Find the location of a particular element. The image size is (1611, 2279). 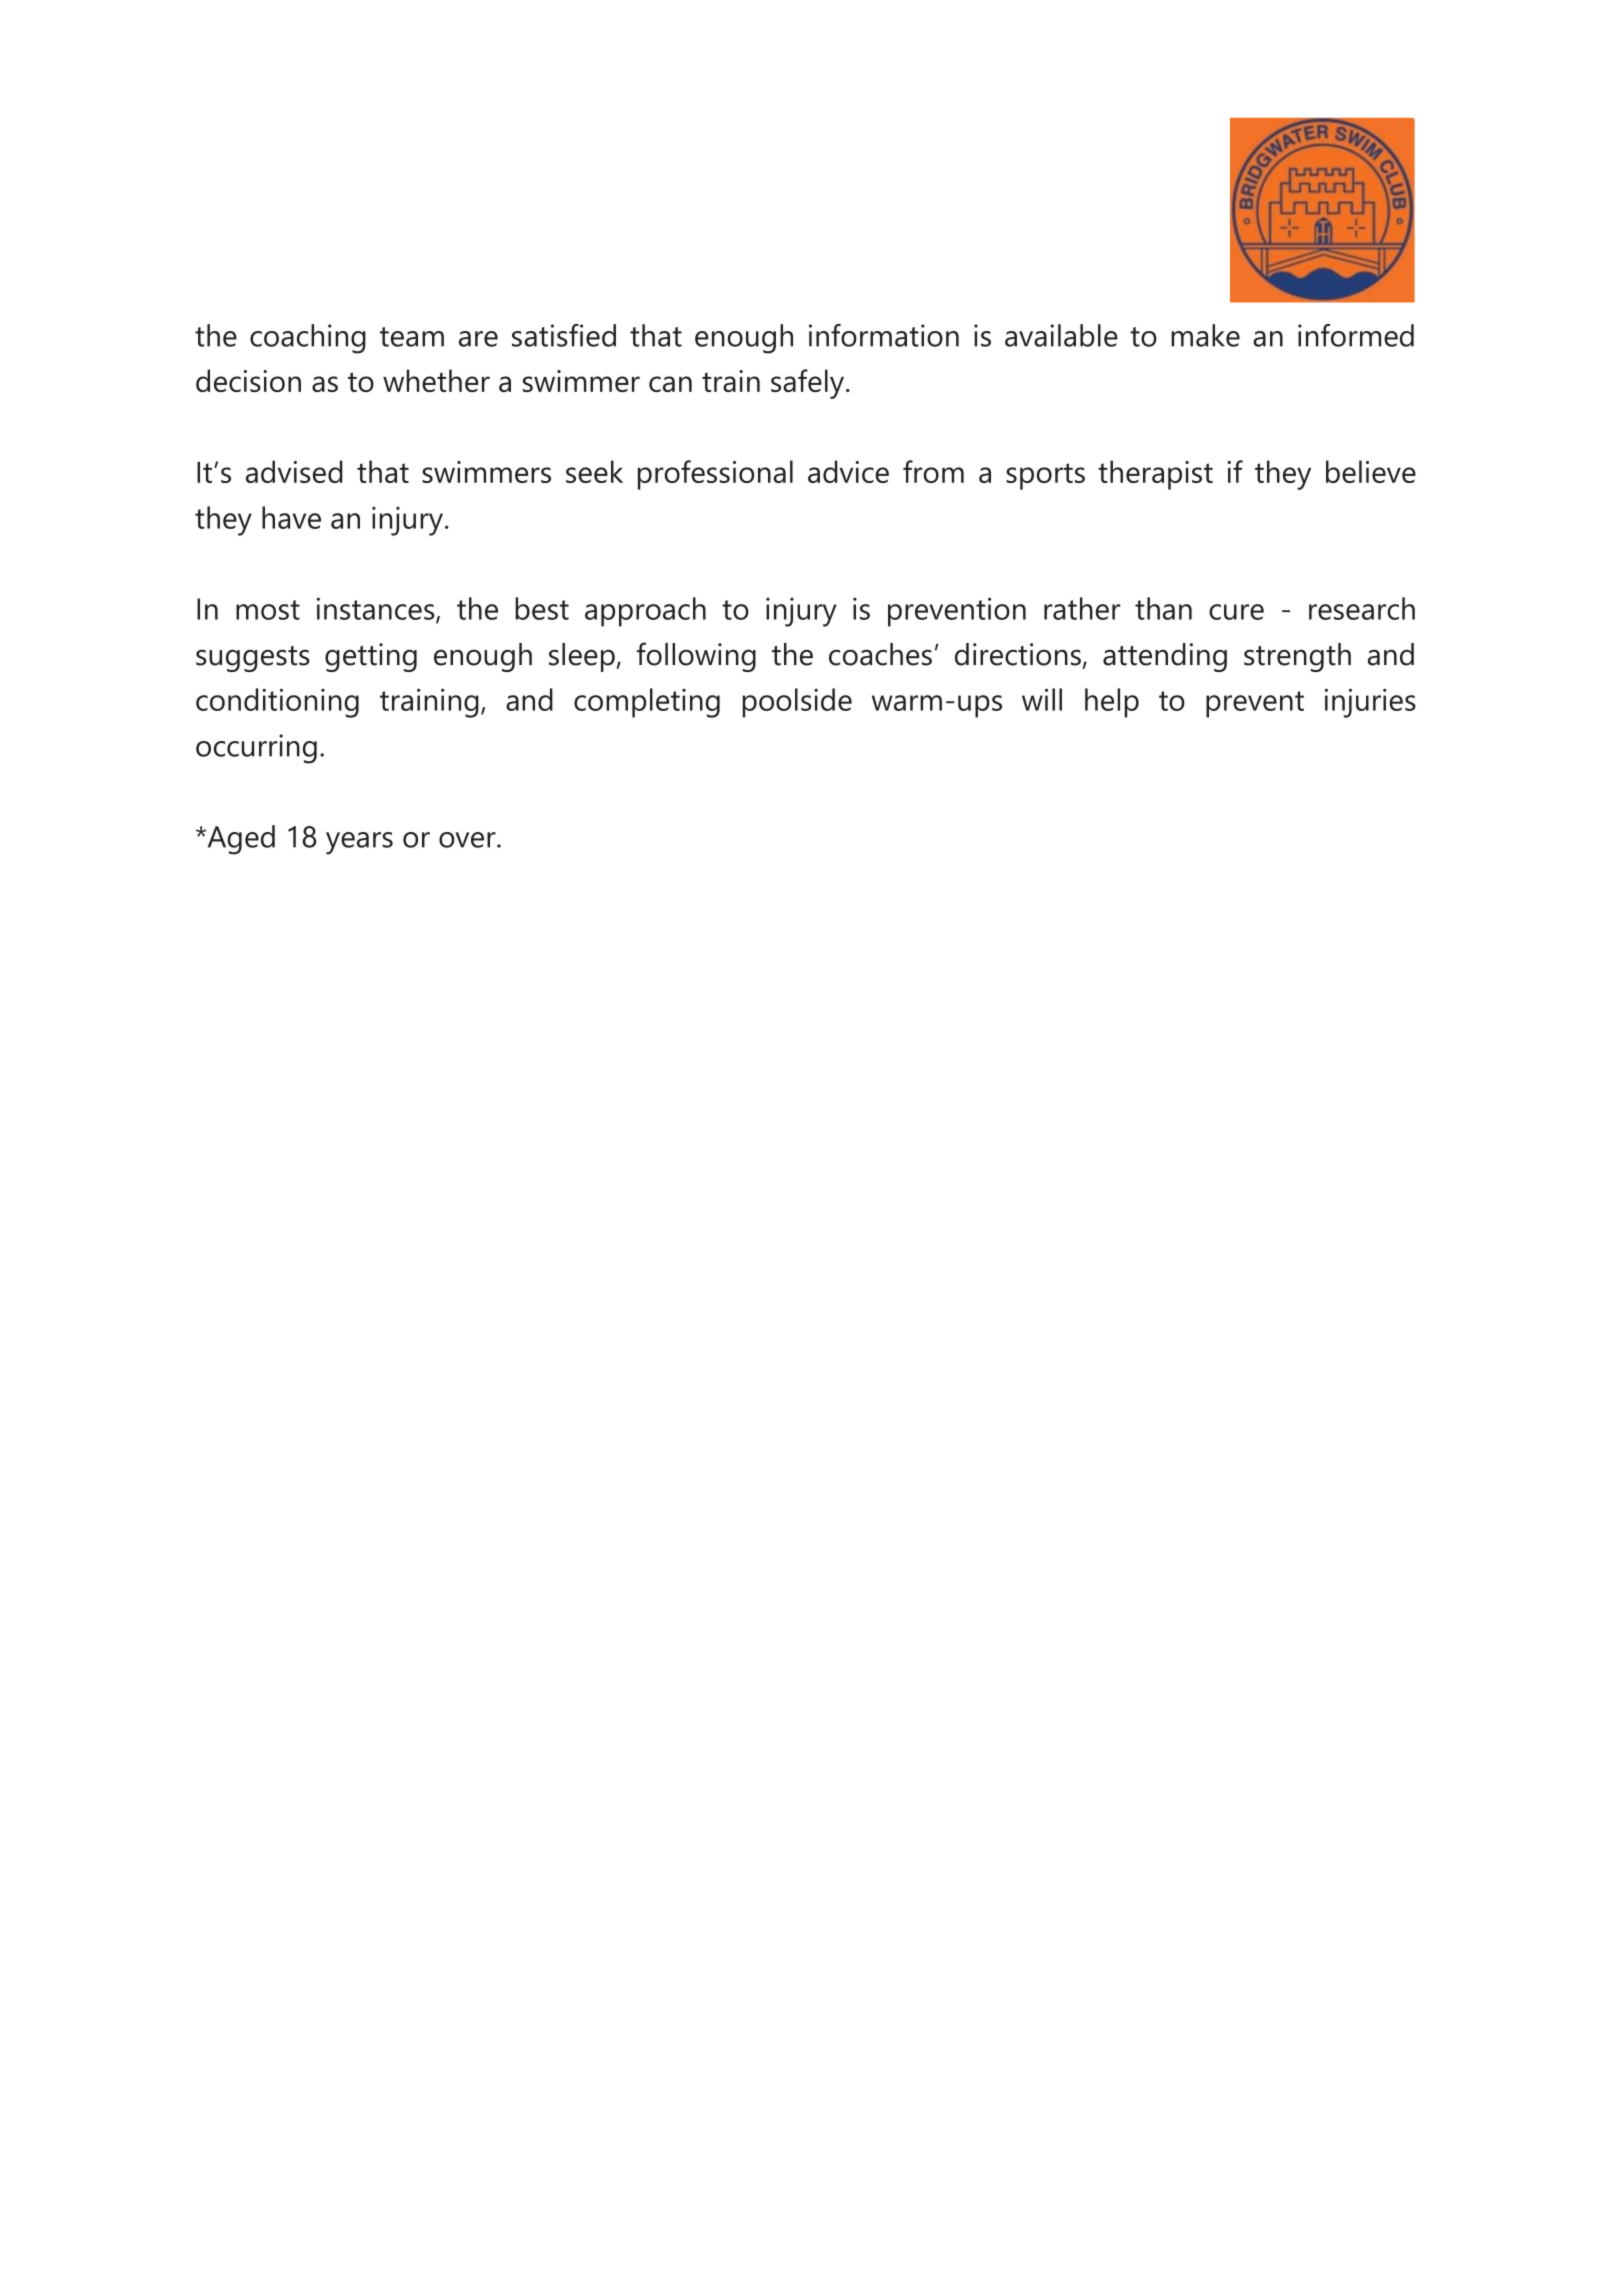

advice is located at coordinates (848, 471).
